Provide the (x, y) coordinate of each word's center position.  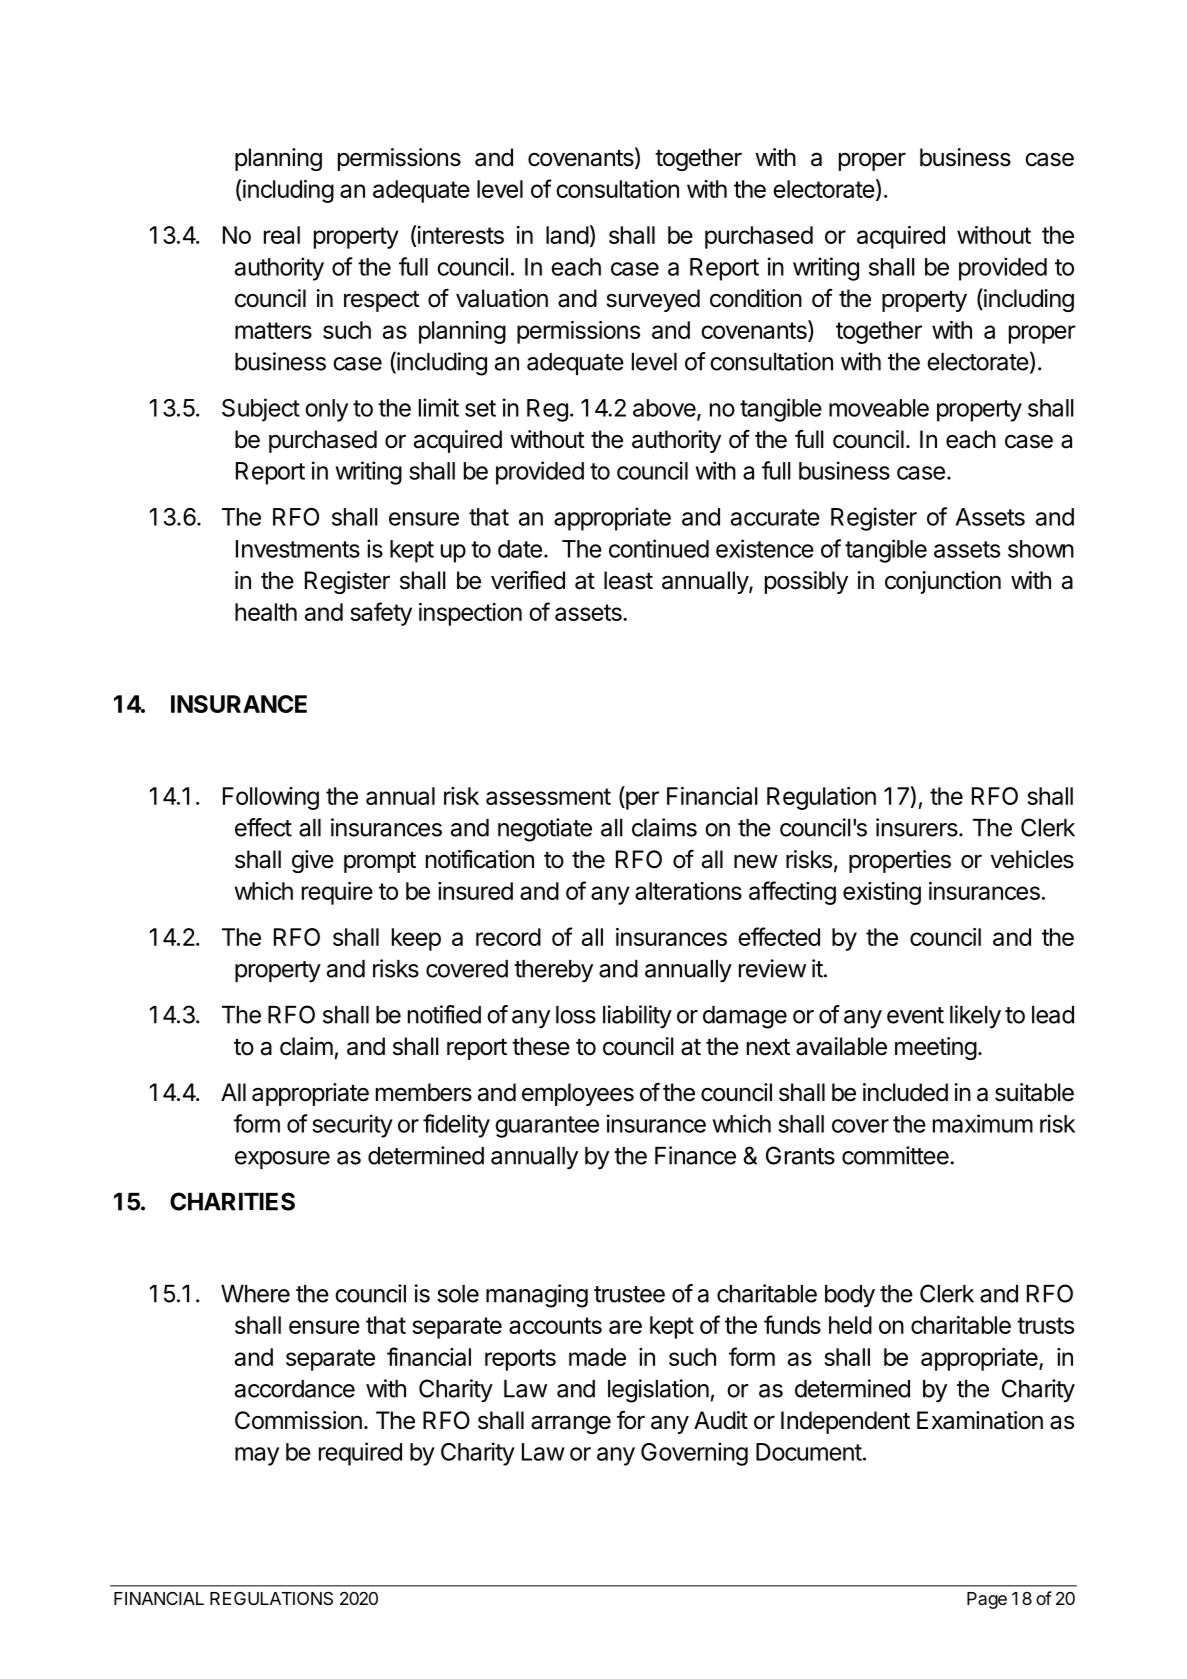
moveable (879, 408)
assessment (548, 796)
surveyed (653, 300)
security (352, 1126)
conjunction (943, 582)
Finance (695, 1155)
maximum (983, 1123)
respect (382, 301)
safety (381, 614)
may (257, 1456)
